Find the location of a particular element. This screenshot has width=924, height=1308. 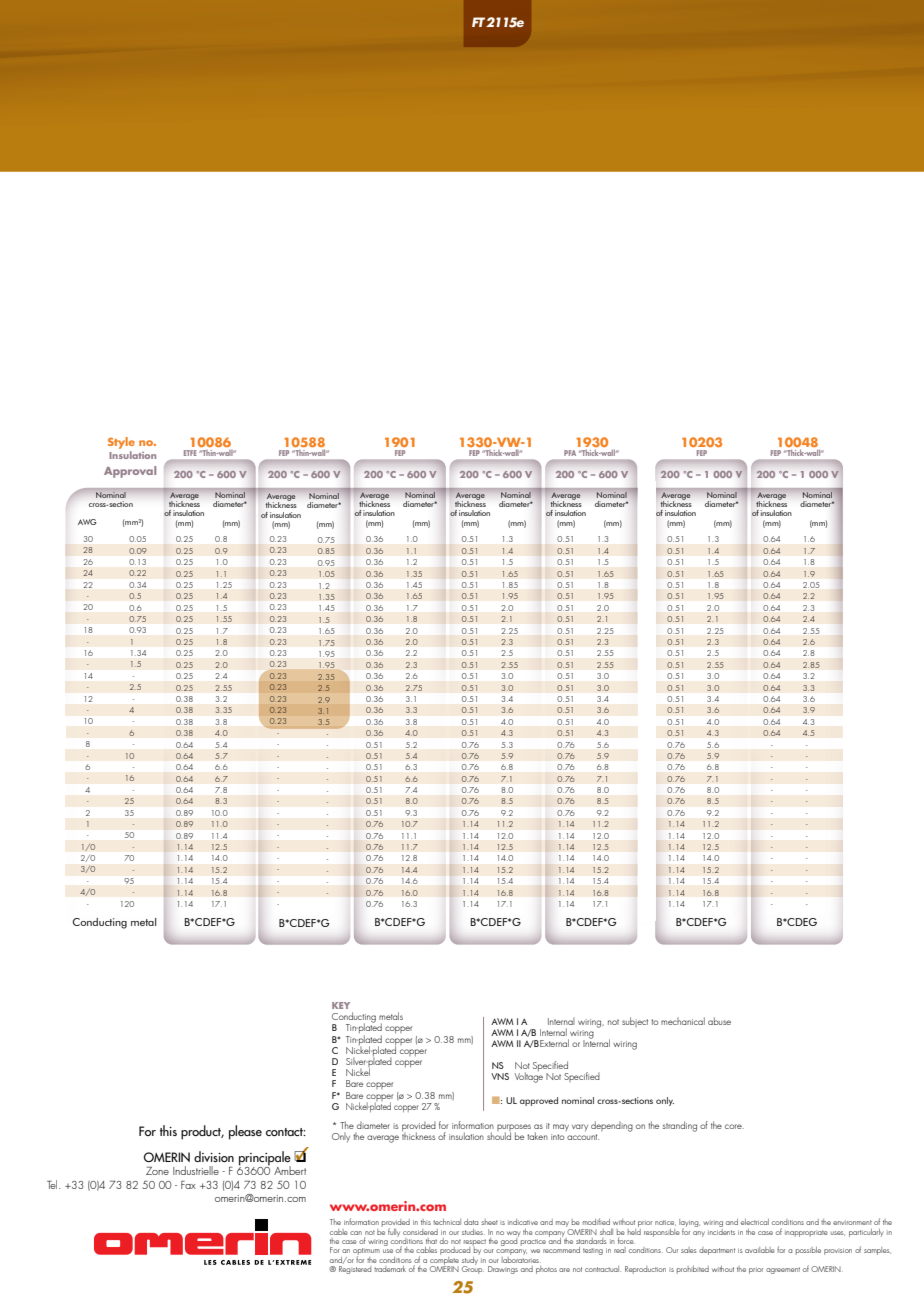

mechanical is located at coordinates (683, 1021).
